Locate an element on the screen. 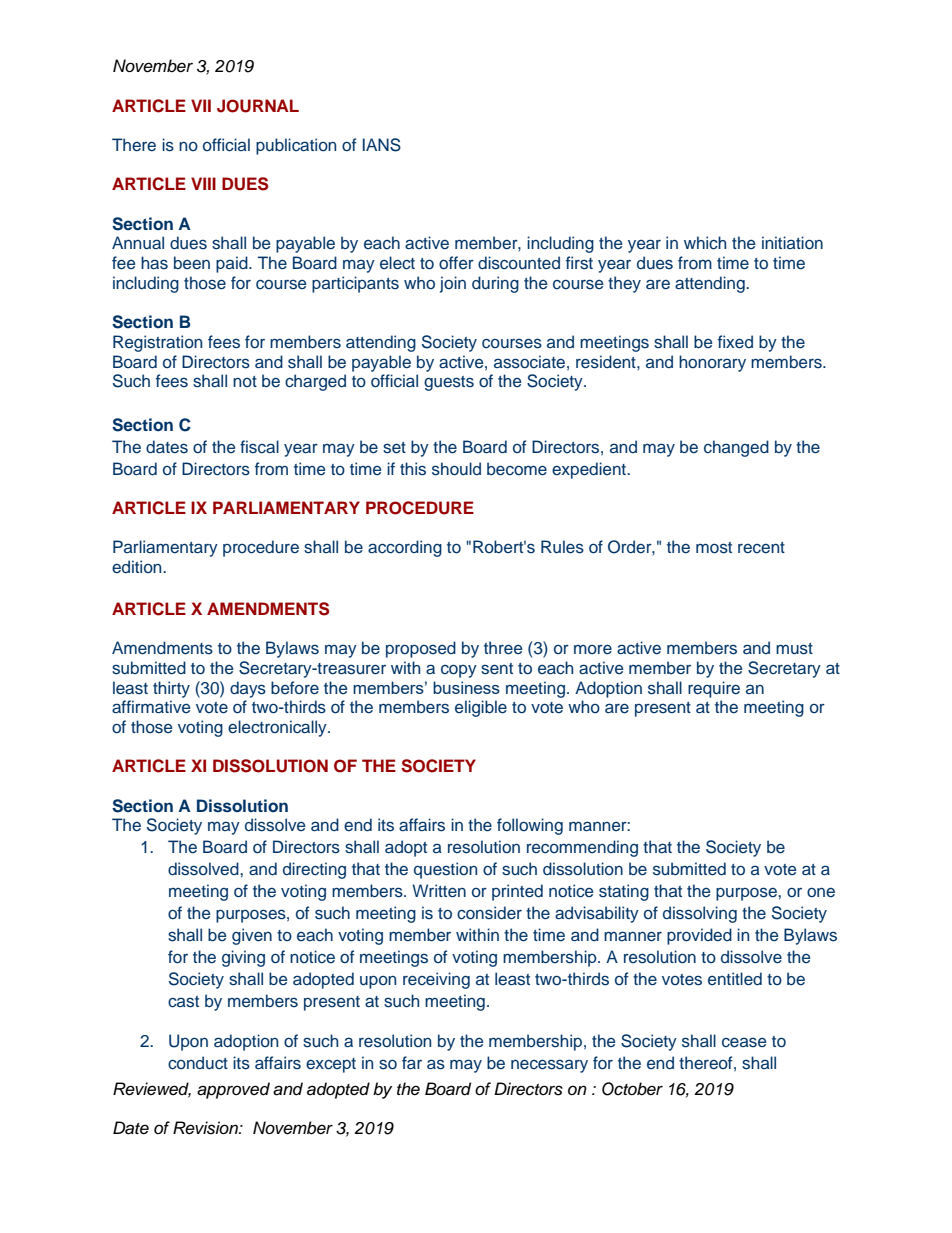  which is located at coordinates (705, 243).
